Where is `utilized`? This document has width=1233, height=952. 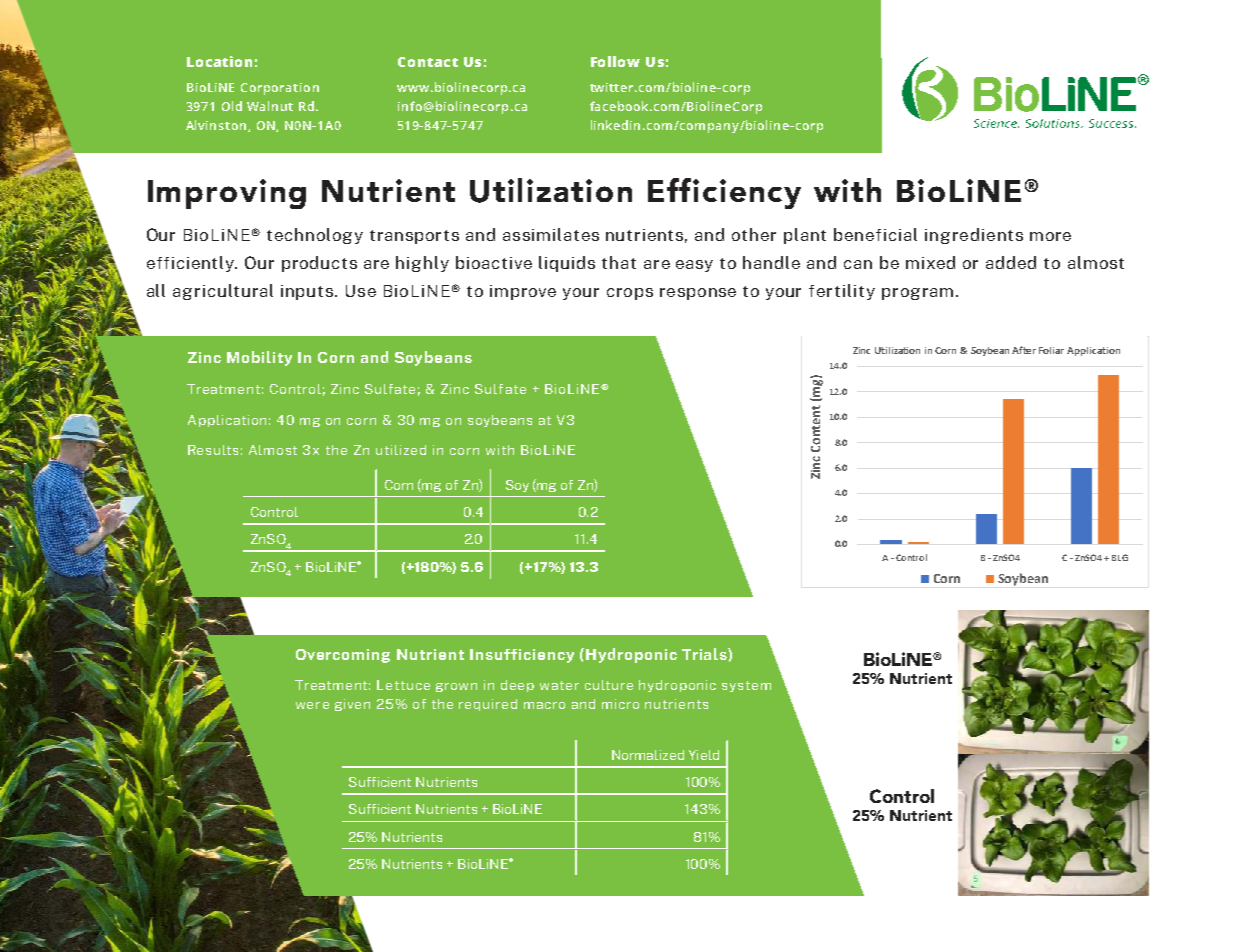
utilized is located at coordinates (401, 450).
